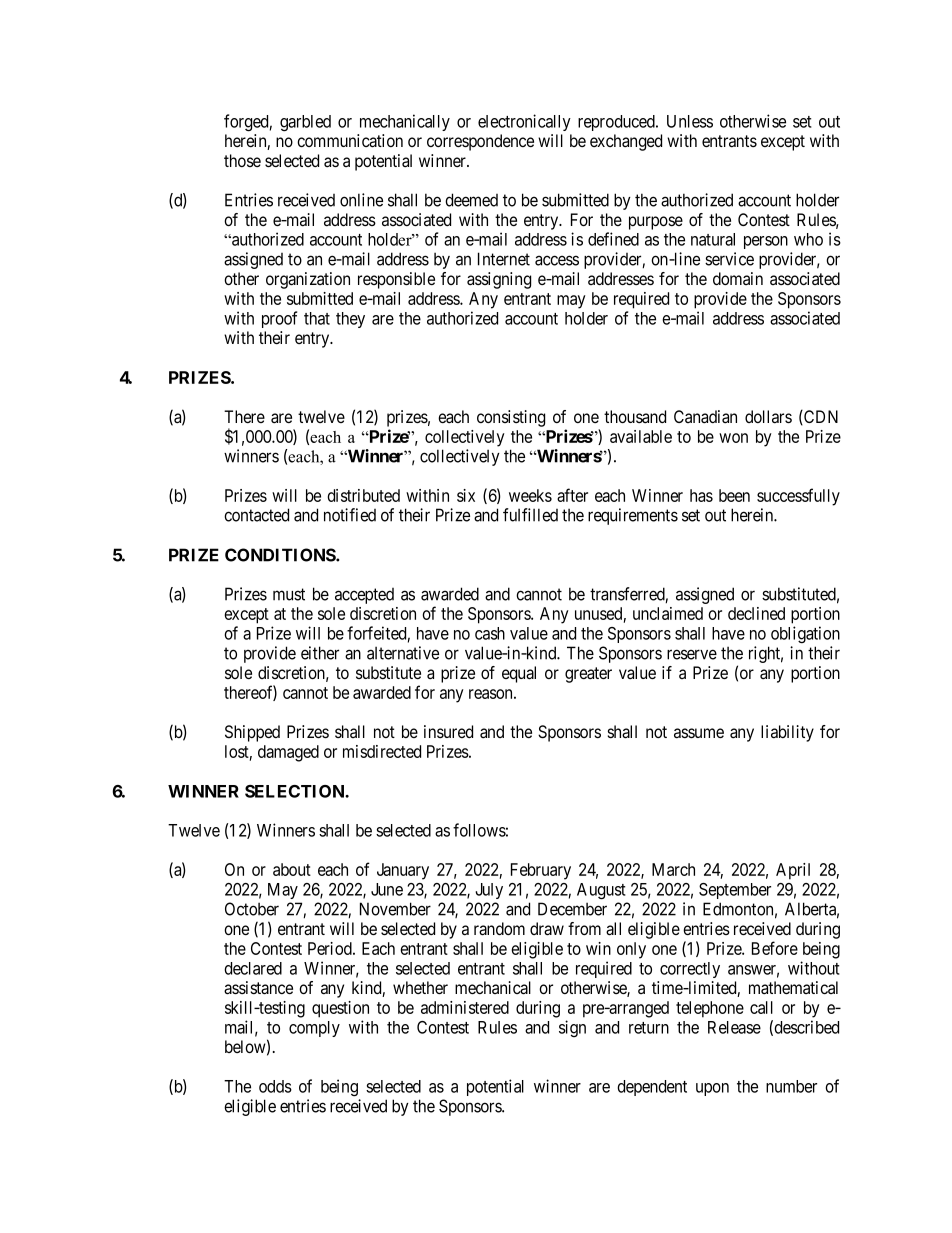 The width and height of the screenshot is (952, 1233). What do you see at coordinates (465, 1007) in the screenshot?
I see `administered` at bounding box center [465, 1007].
